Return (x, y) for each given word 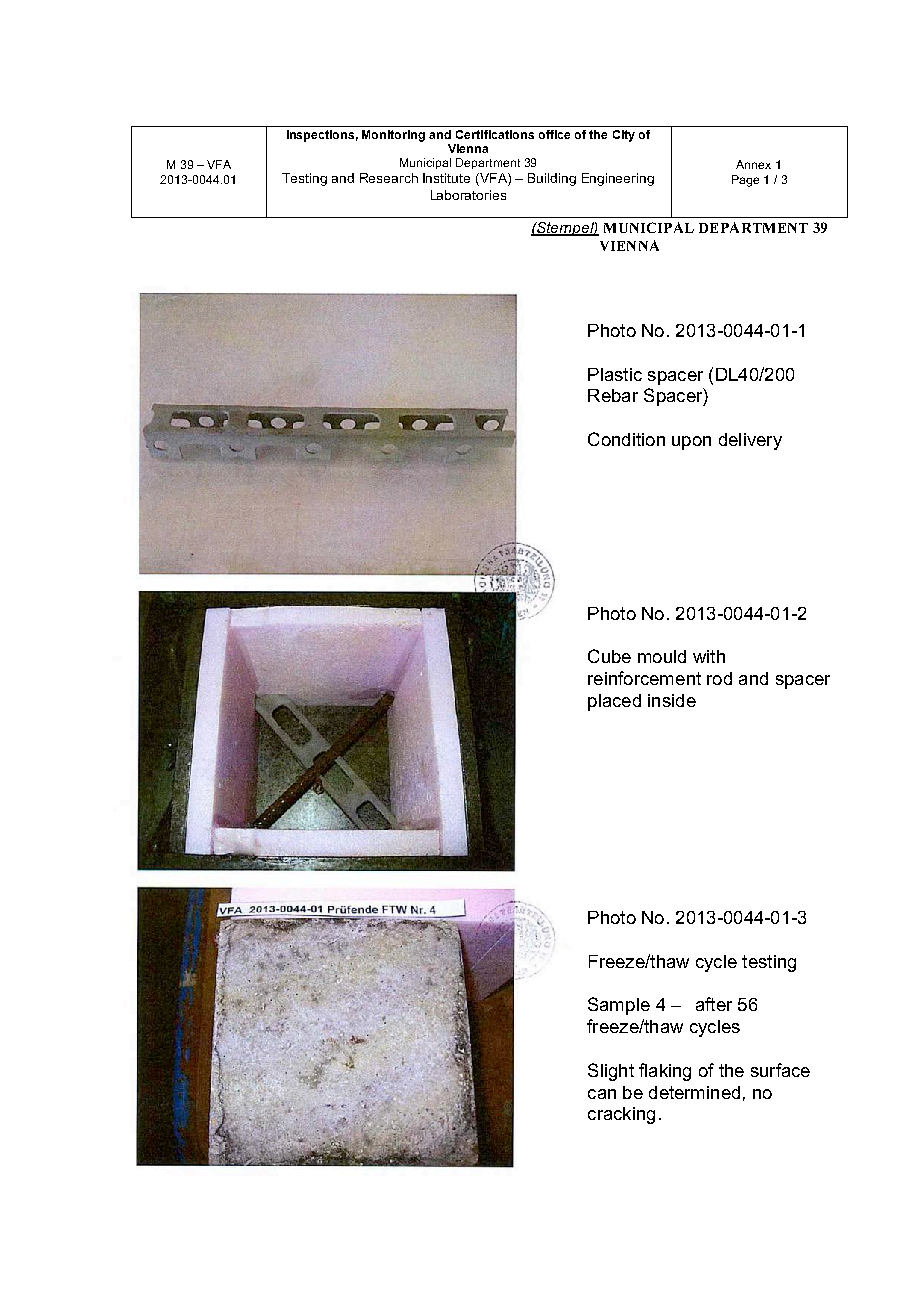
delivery (750, 441)
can (602, 1094)
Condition (626, 439)
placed (614, 702)
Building (552, 179)
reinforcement (644, 678)
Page (745, 181)
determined (694, 1092)
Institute (446, 178)
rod (719, 678)
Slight (611, 1072)
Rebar (613, 395)
